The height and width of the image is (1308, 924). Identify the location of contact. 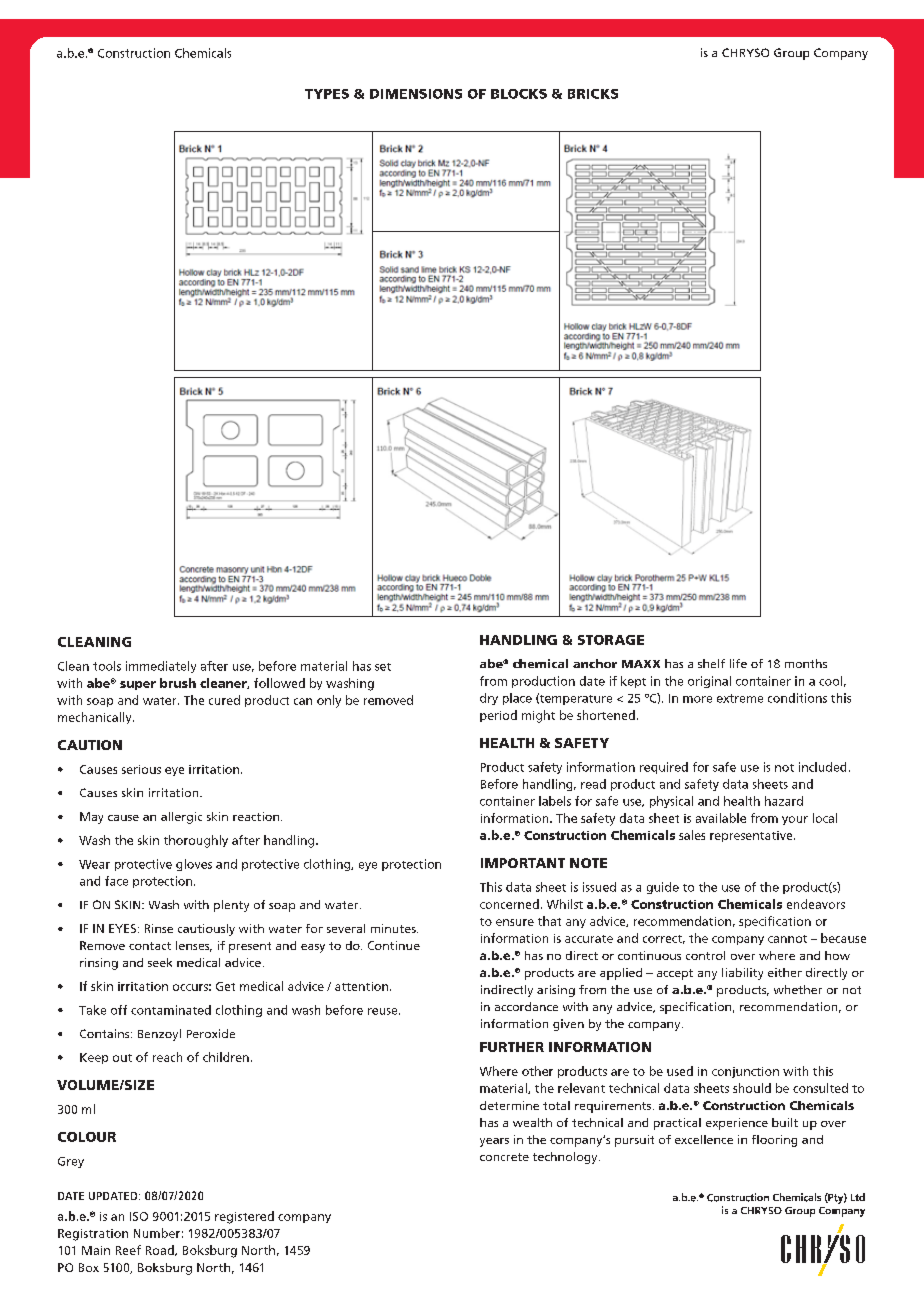
(150, 946).
